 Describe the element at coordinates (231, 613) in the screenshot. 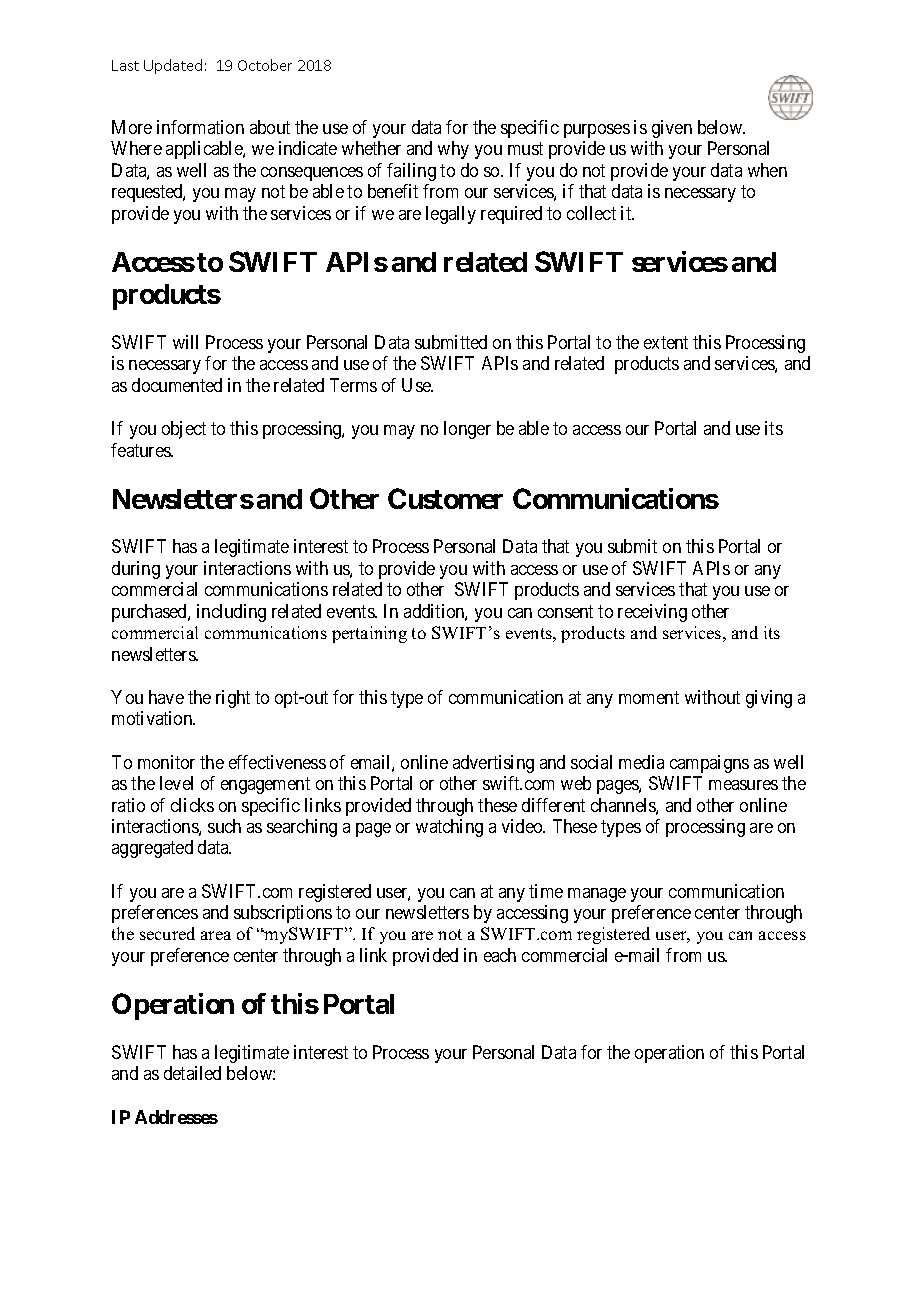

I see `including` at that location.
